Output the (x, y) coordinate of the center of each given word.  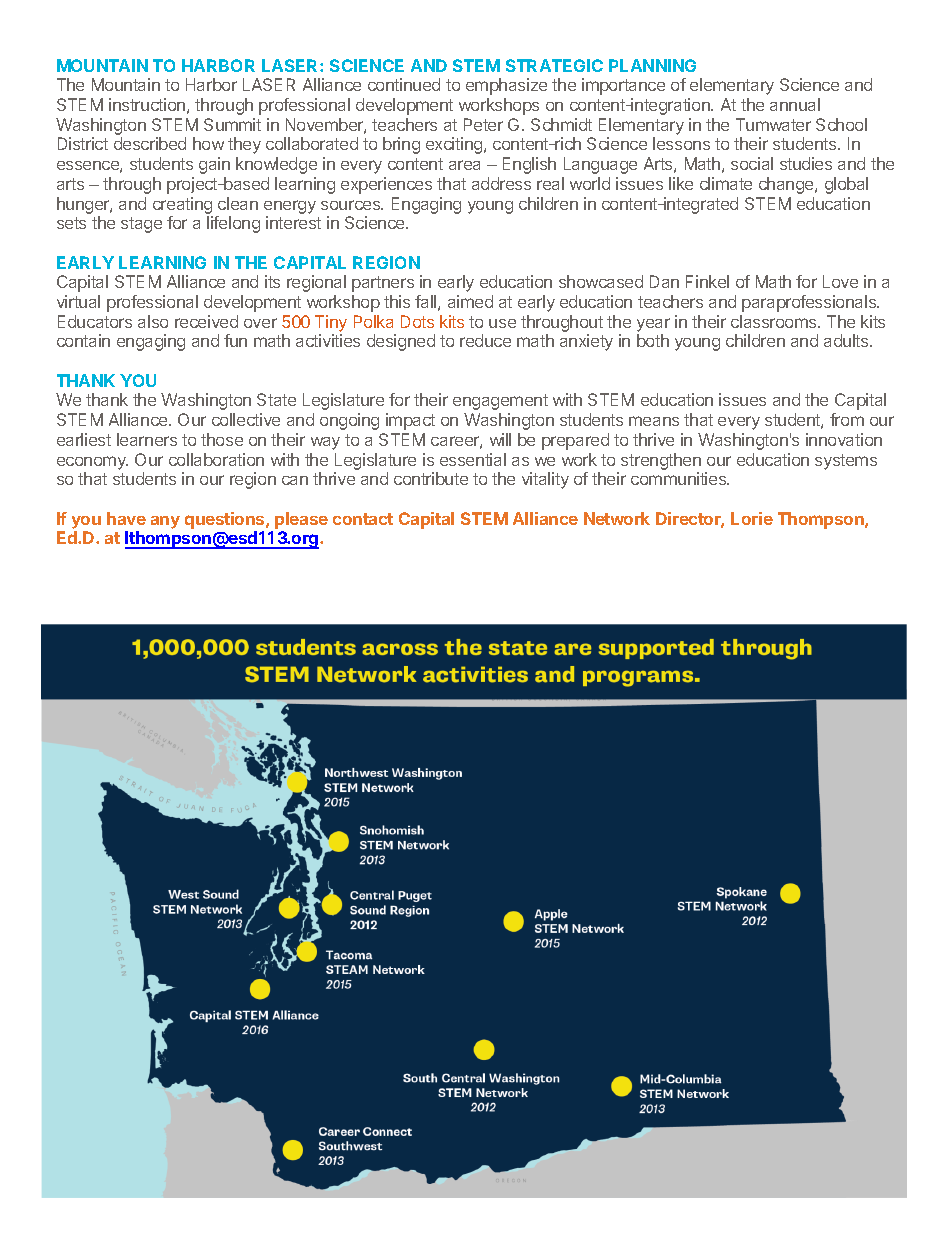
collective (246, 419)
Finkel (707, 281)
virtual (78, 301)
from (847, 419)
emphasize (506, 86)
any (165, 522)
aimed (470, 301)
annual (795, 104)
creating (182, 205)
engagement (500, 402)
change (787, 185)
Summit (232, 124)
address (501, 183)
